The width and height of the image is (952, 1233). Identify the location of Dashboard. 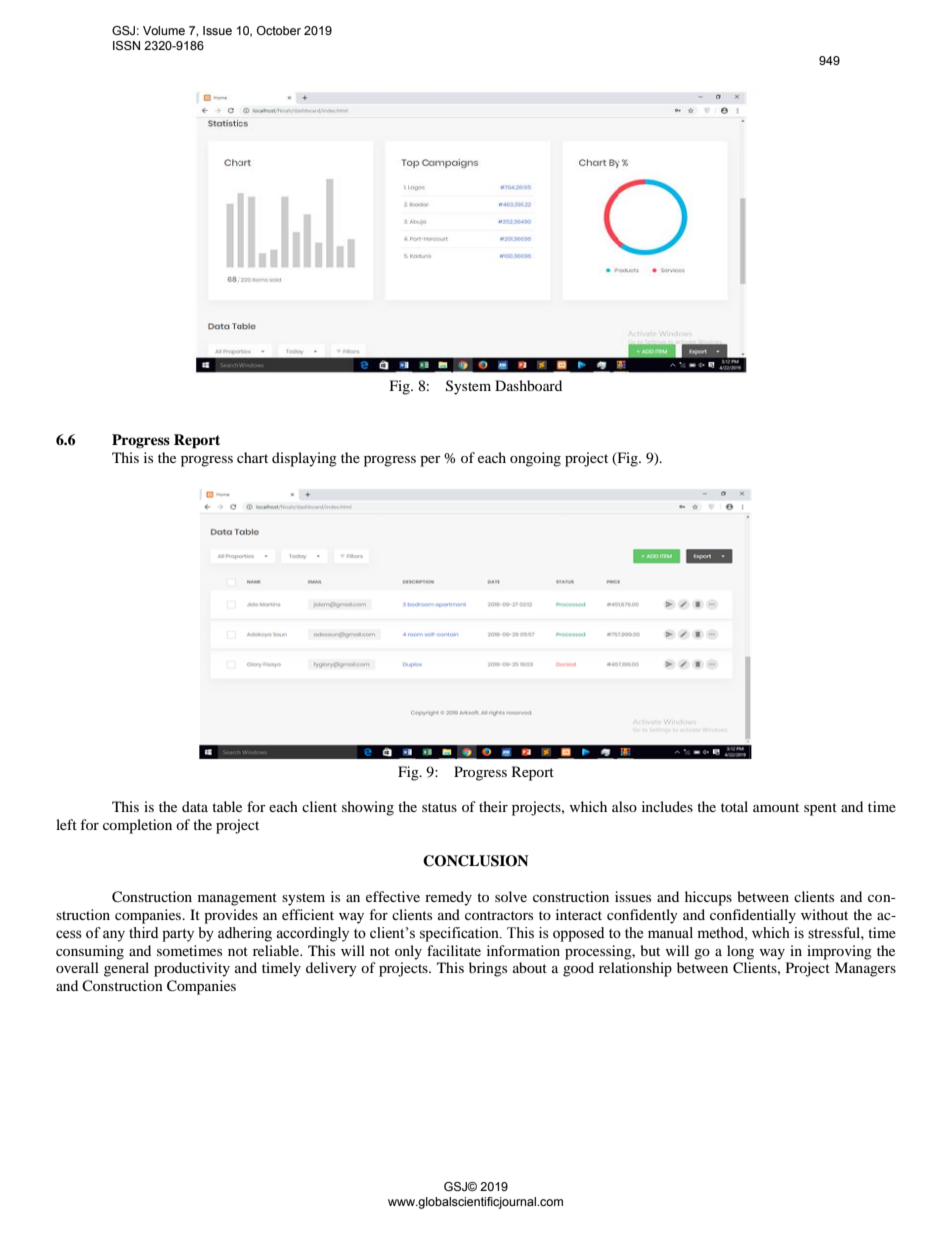
(528, 385).
